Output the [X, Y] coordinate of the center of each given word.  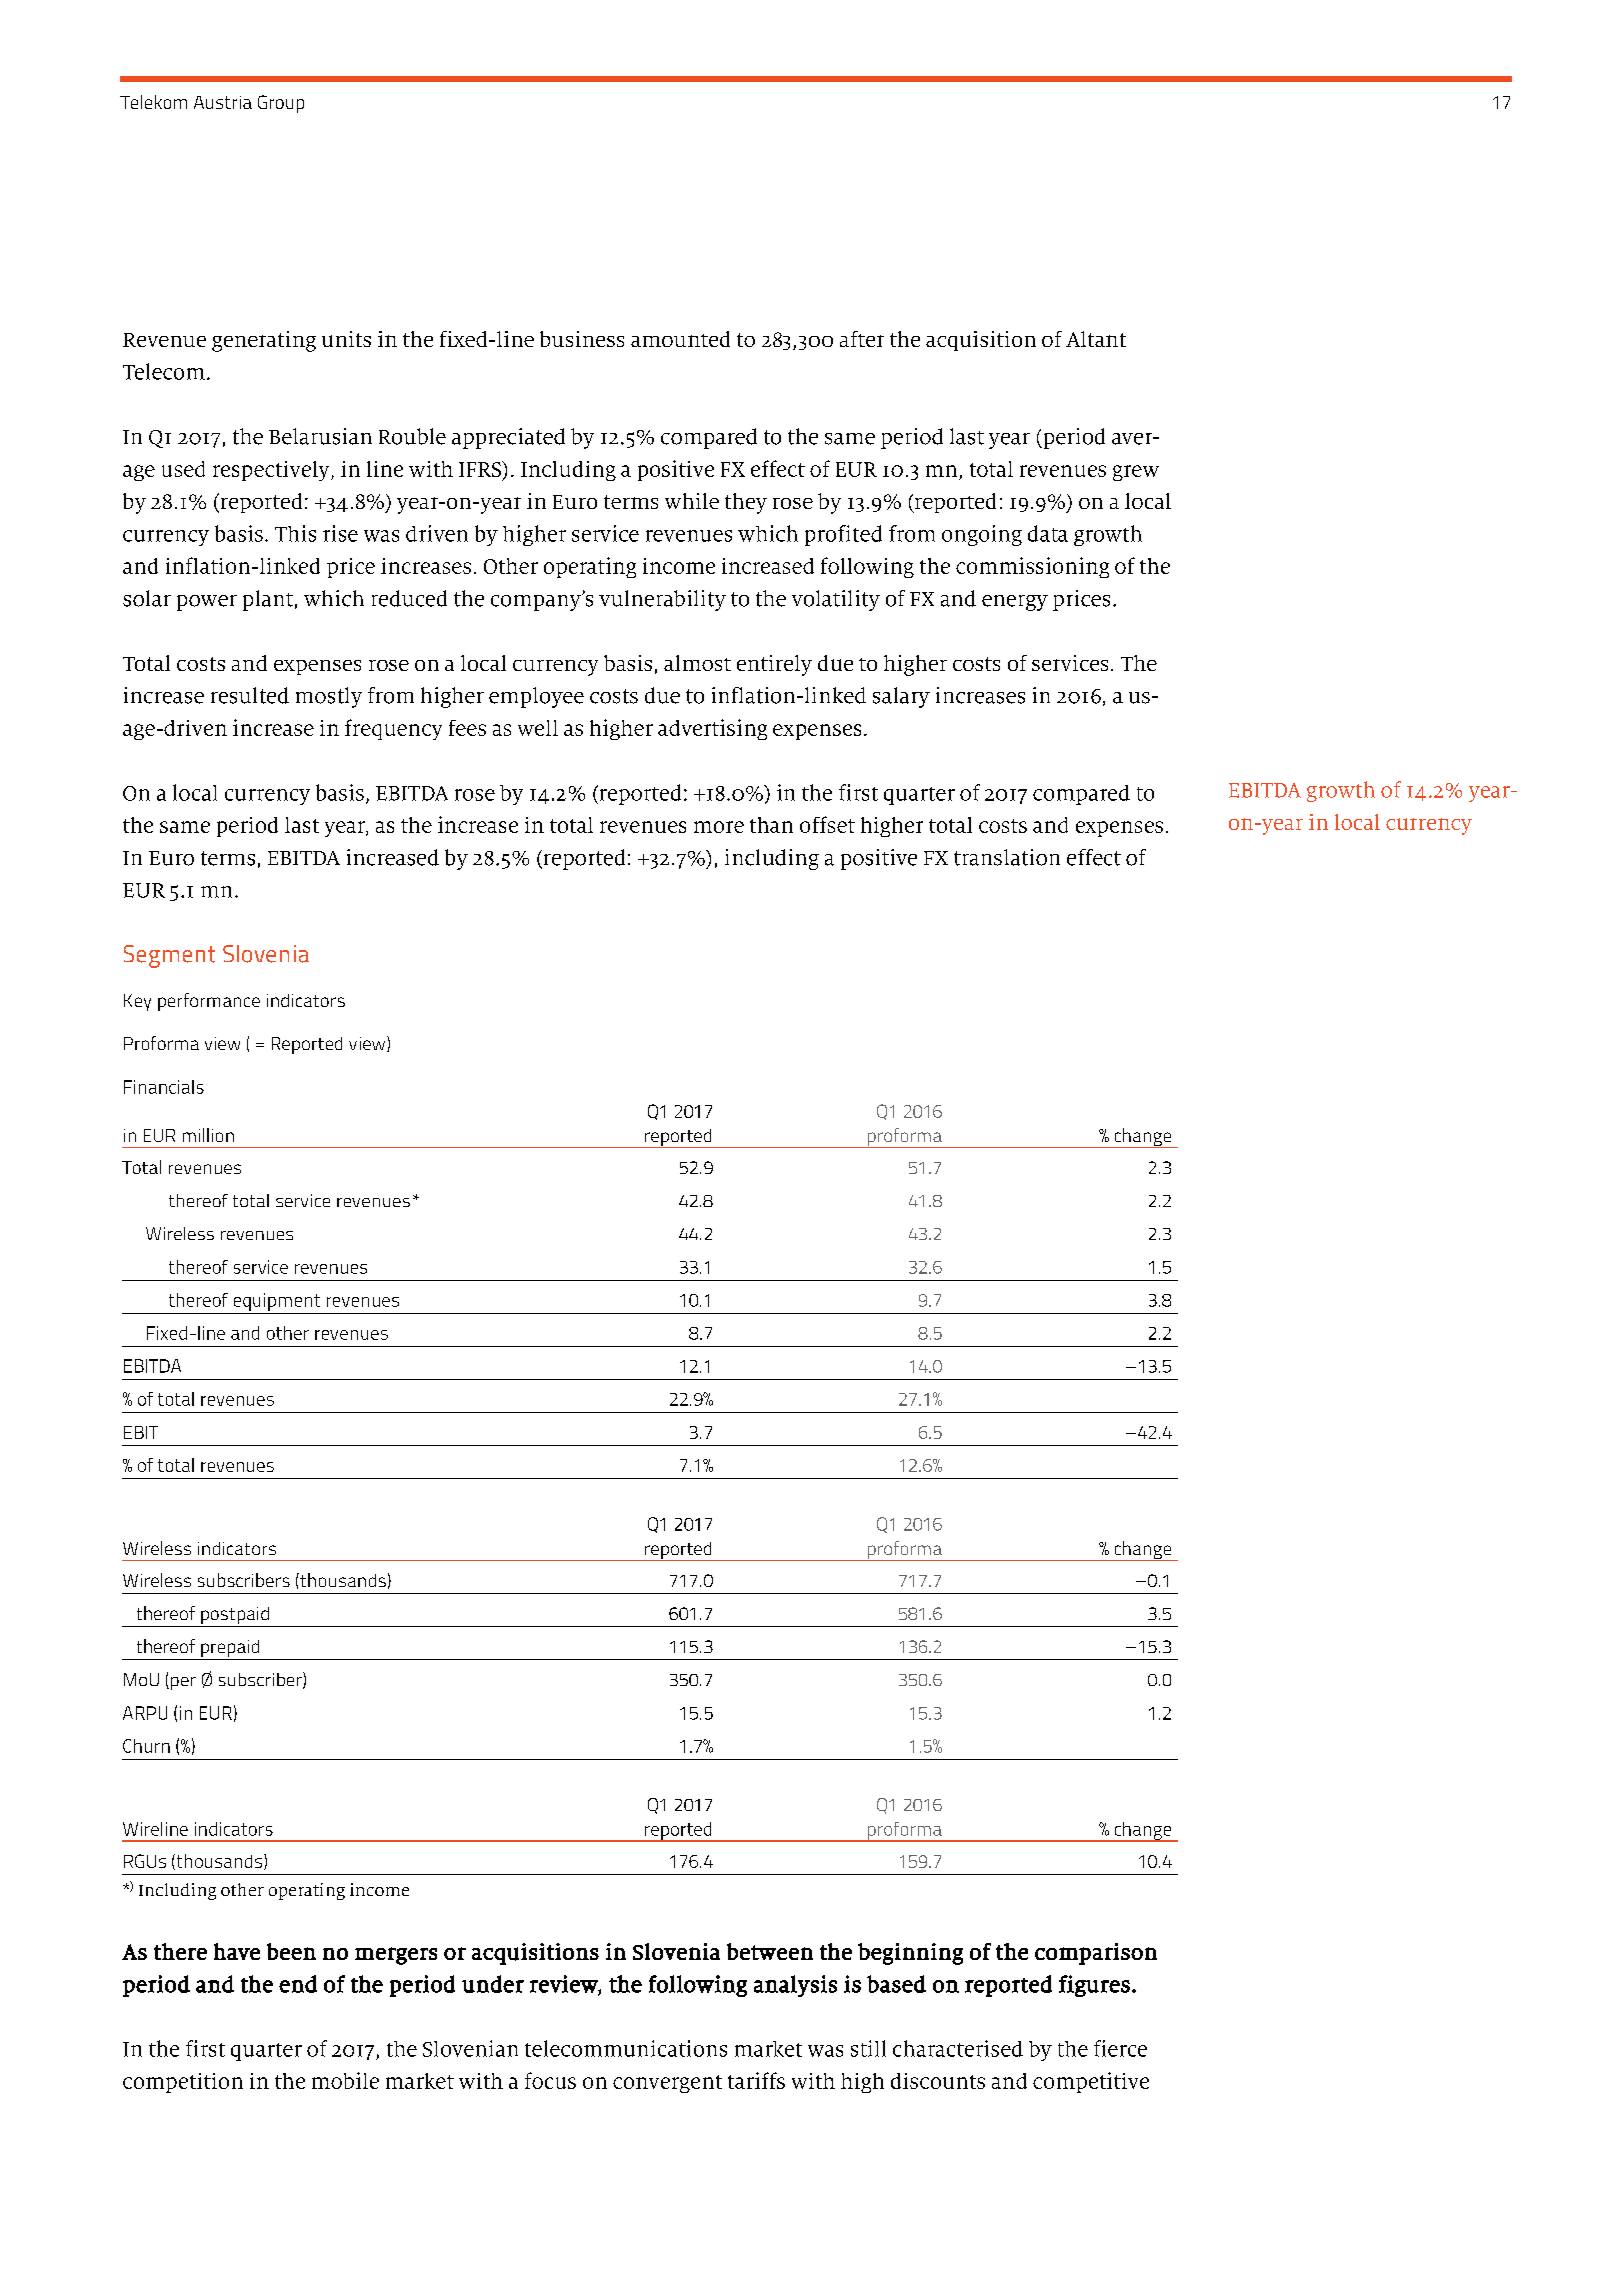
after [862, 339]
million [208, 1135]
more [719, 827]
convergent [667, 2084]
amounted [680, 339]
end [298, 1984]
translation [1007, 857]
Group [281, 104]
